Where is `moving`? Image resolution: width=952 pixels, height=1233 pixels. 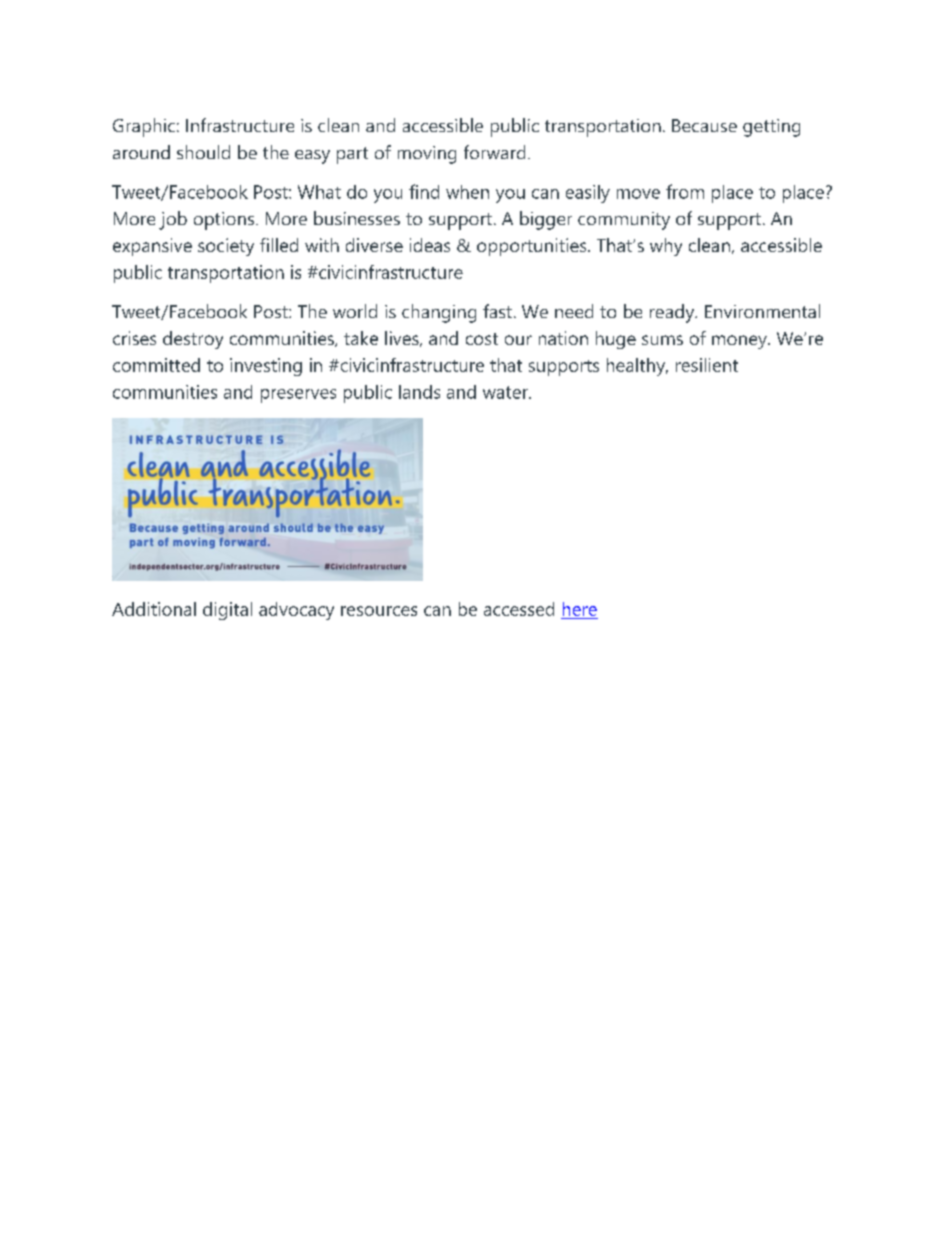 moving is located at coordinates (427, 155).
